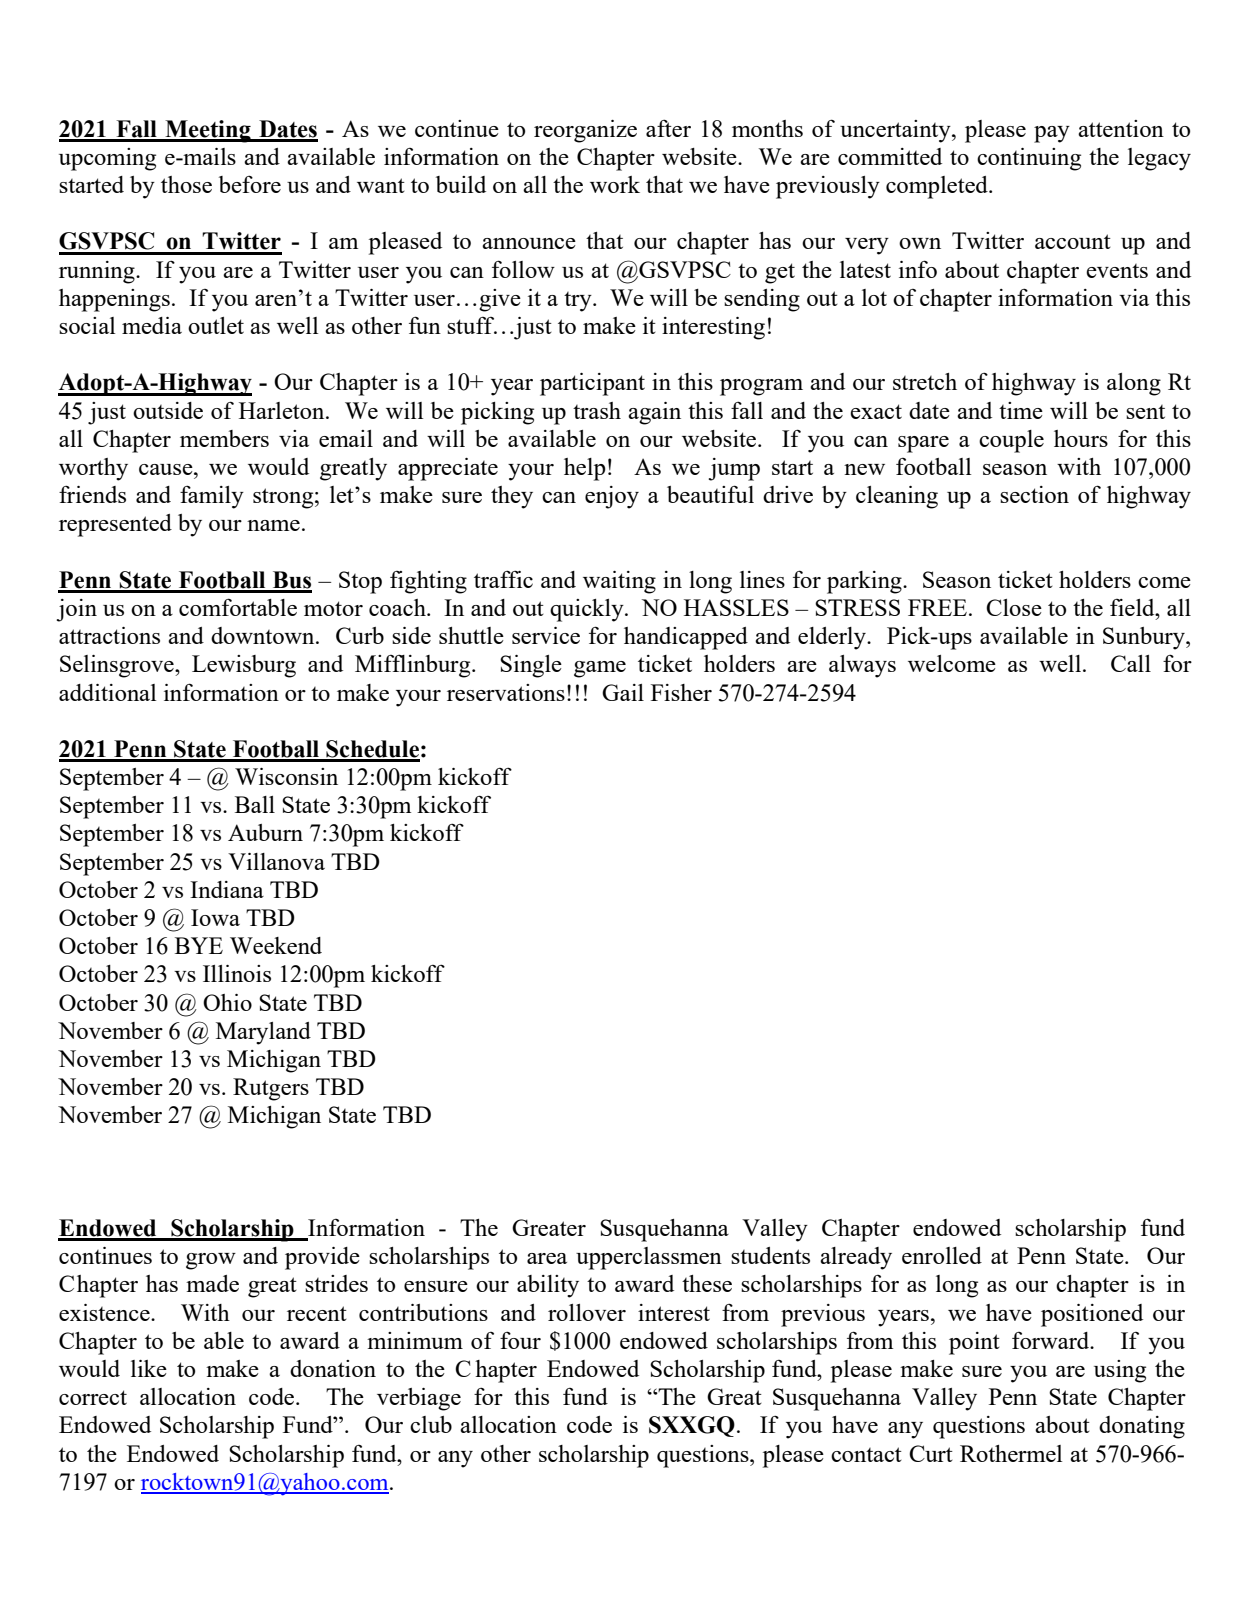 The width and height of the screenshot is (1250, 1618). Describe the element at coordinates (1034, 494) in the screenshot. I see `section` at that location.
